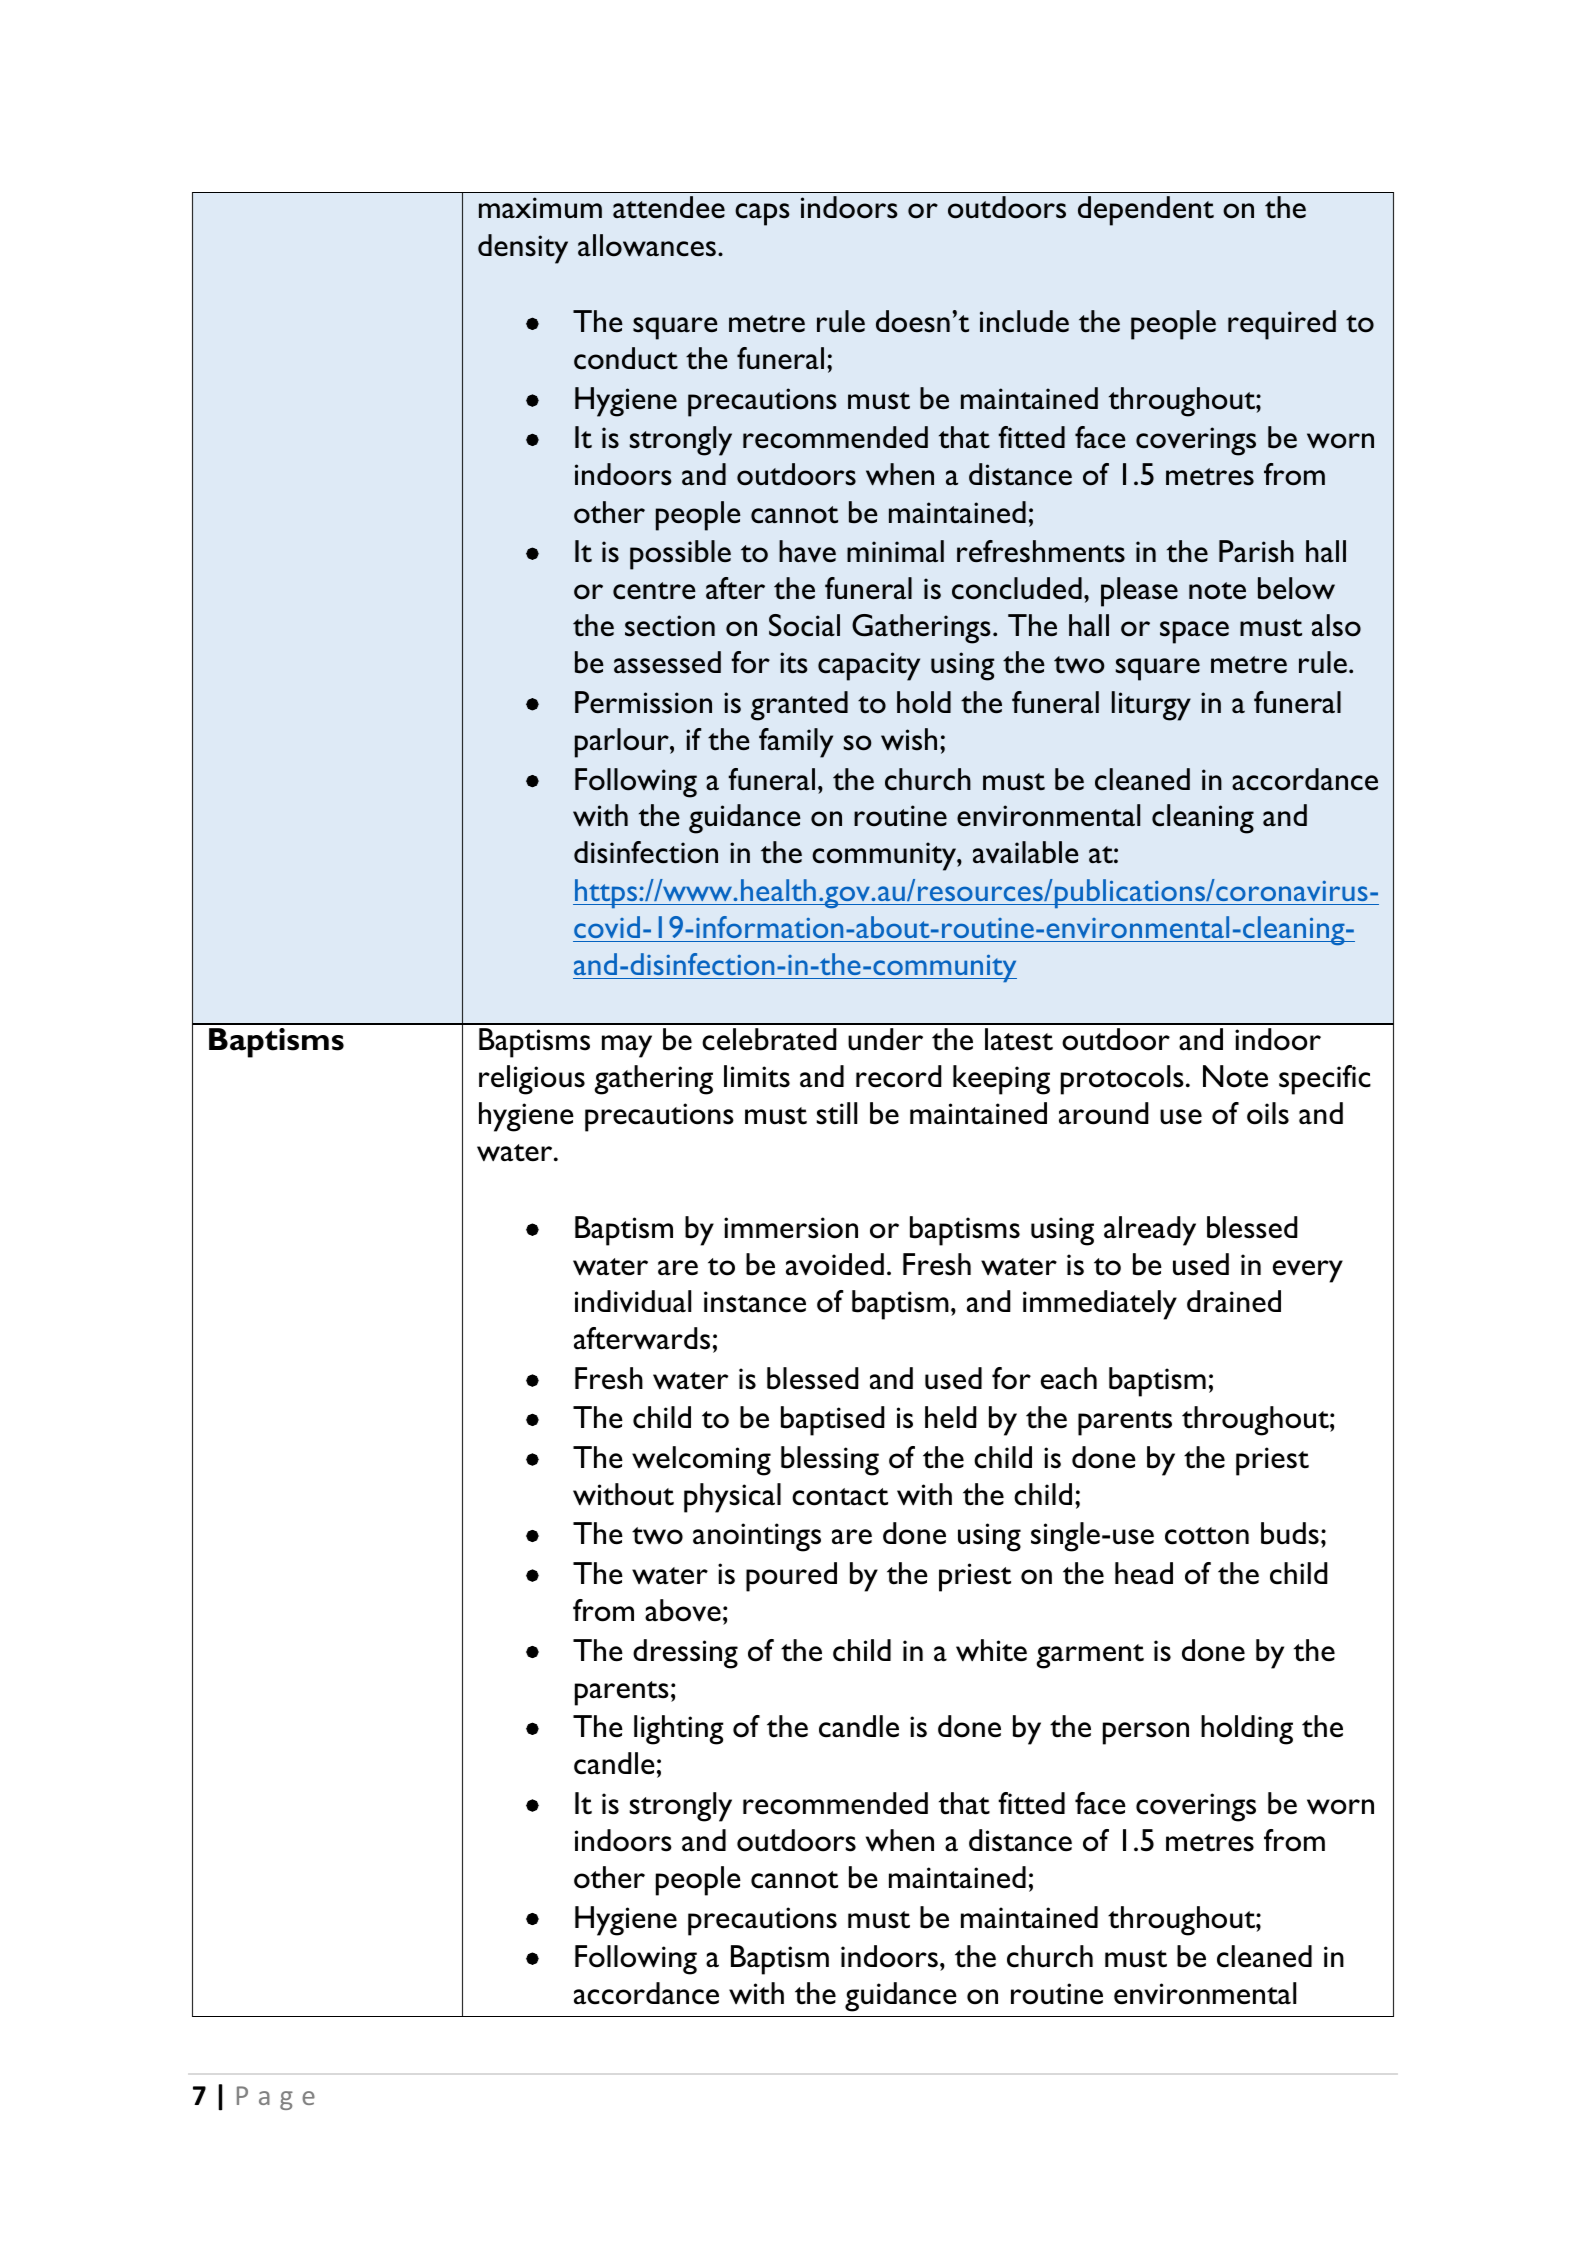  Describe the element at coordinates (647, 245) in the screenshot. I see `allowances` at that location.
